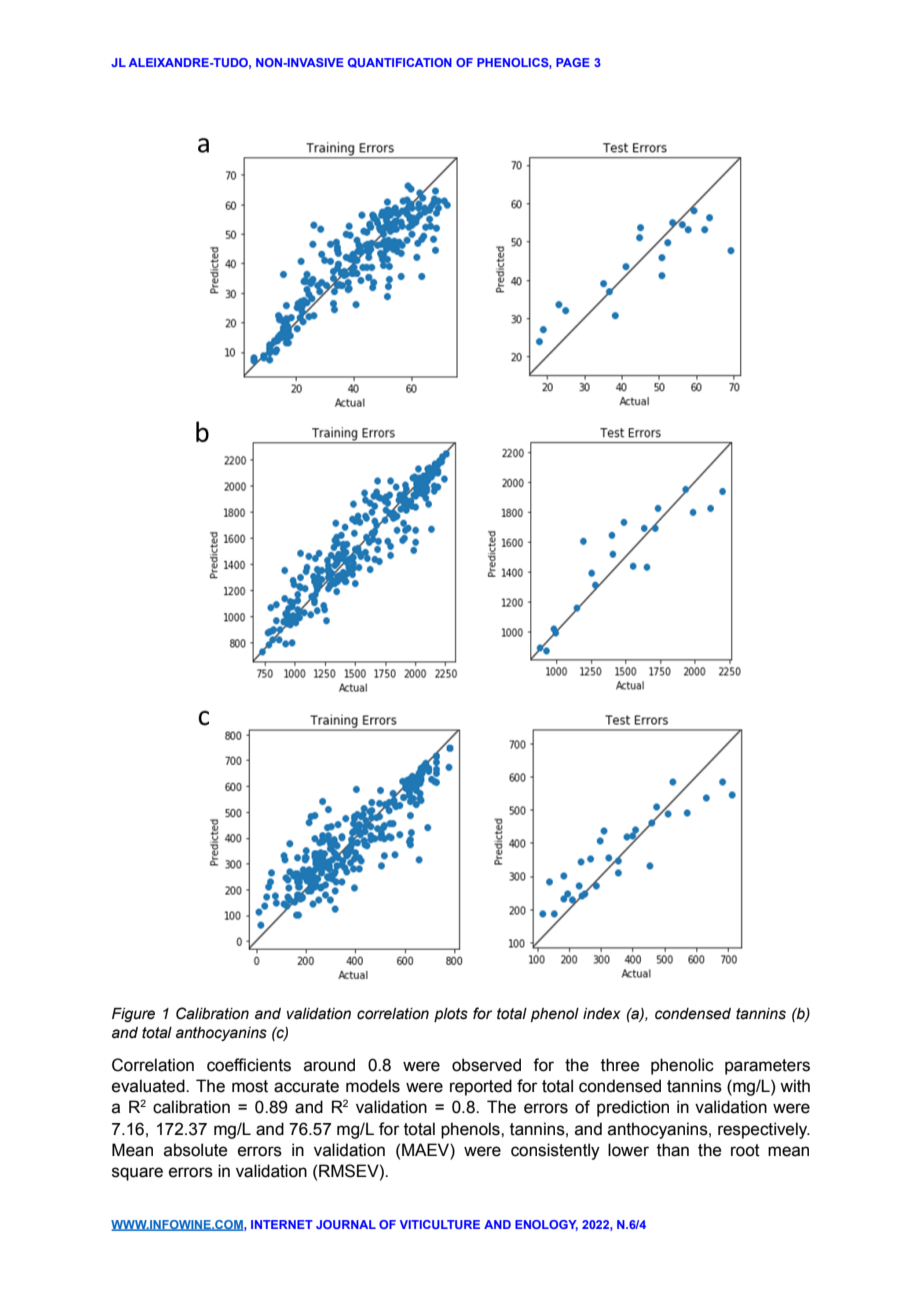  What do you see at coordinates (620, 1065) in the page?
I see `three` at bounding box center [620, 1065].
